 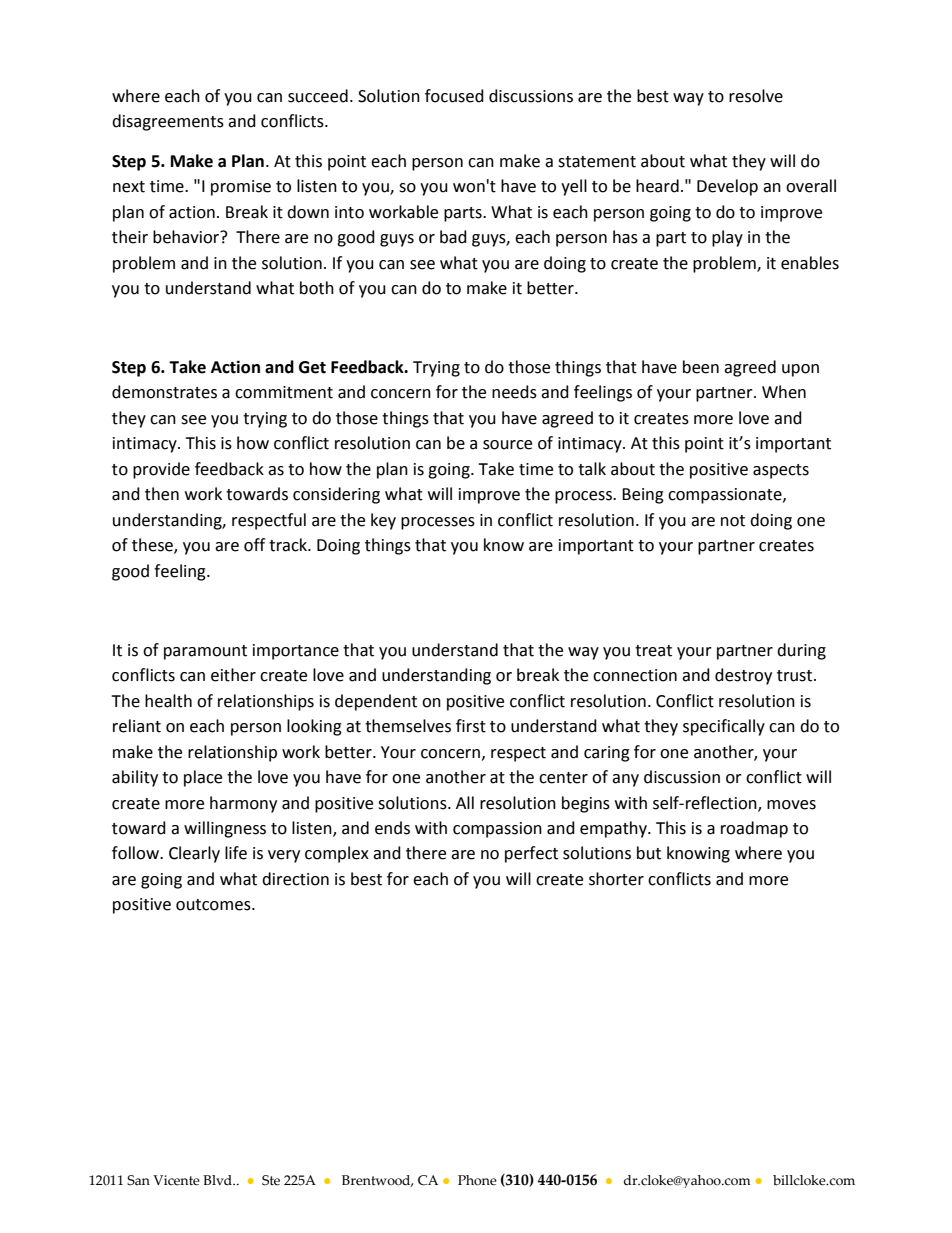 What do you see at coordinates (756, 96) in the screenshot?
I see `resolve` at bounding box center [756, 96].
